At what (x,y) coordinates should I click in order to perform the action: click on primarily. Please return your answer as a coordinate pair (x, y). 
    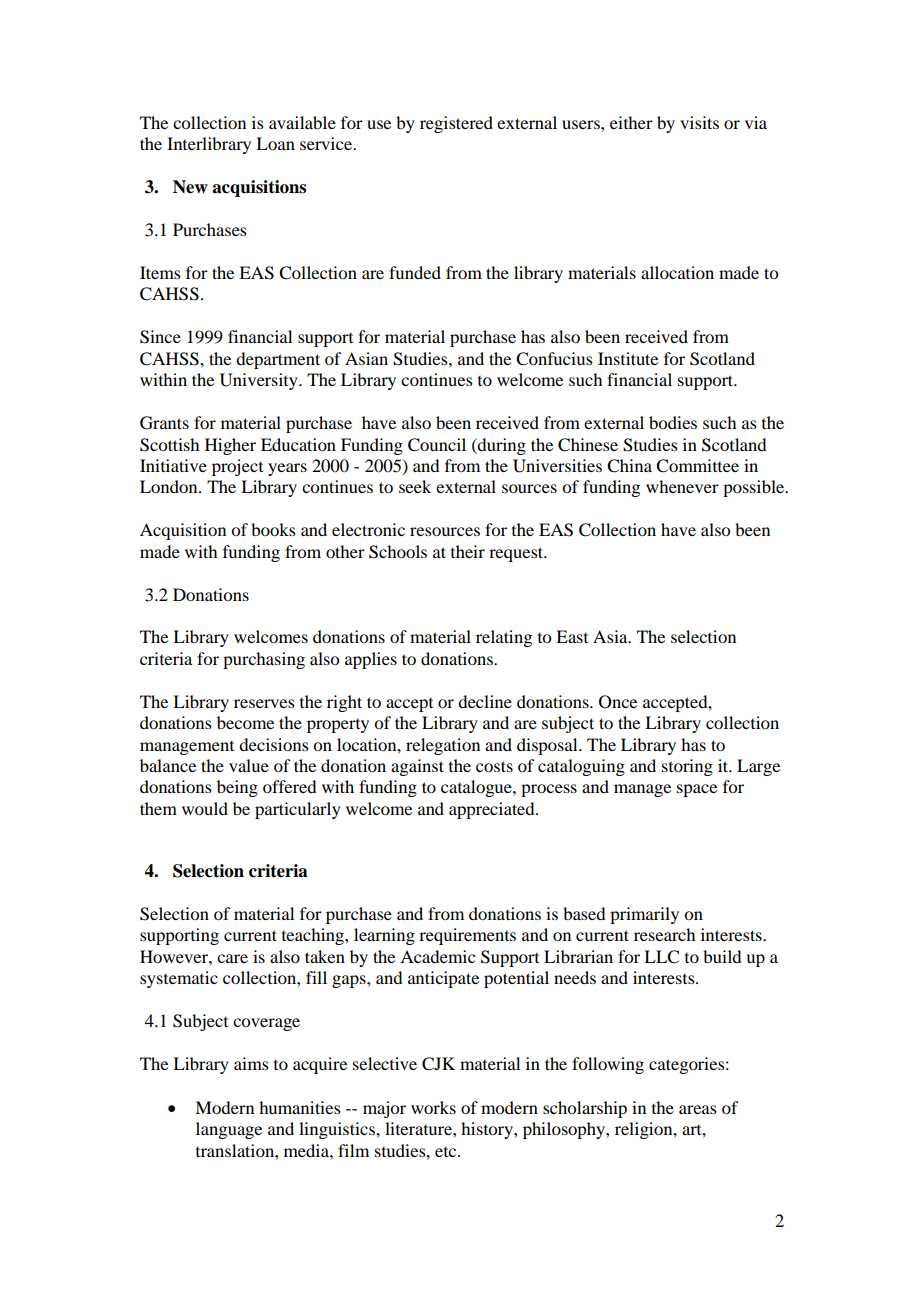
    Looking at the image, I should click on (644, 915).
